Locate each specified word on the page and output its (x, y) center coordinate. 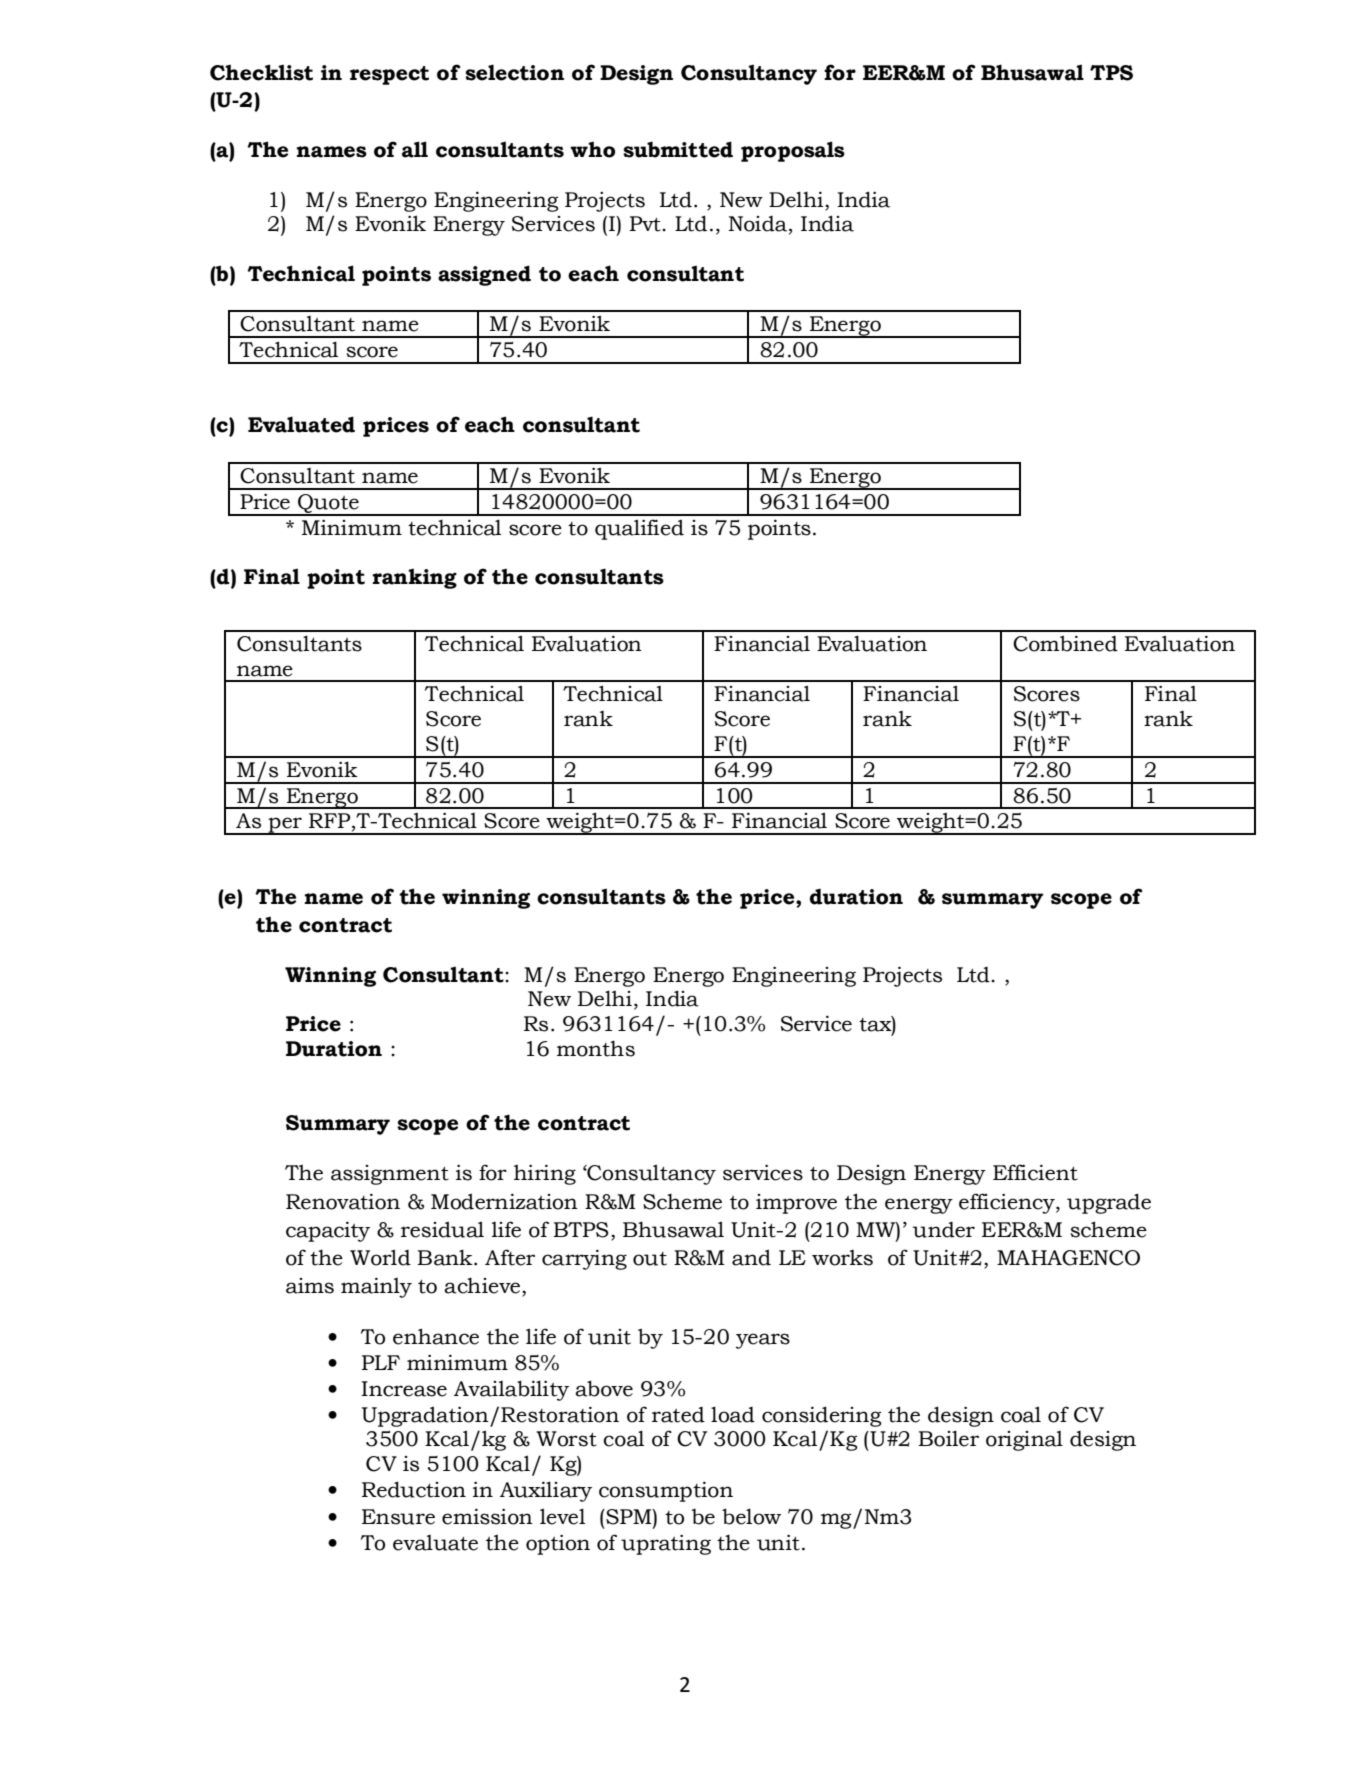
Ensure (398, 1517)
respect (389, 75)
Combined (1065, 643)
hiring (545, 1174)
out (650, 1259)
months (596, 1048)
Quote (328, 504)
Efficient (1035, 1172)
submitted (678, 149)
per (285, 826)
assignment (390, 1175)
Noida (759, 225)
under (944, 1230)
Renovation (343, 1201)
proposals (793, 151)
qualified (639, 529)
